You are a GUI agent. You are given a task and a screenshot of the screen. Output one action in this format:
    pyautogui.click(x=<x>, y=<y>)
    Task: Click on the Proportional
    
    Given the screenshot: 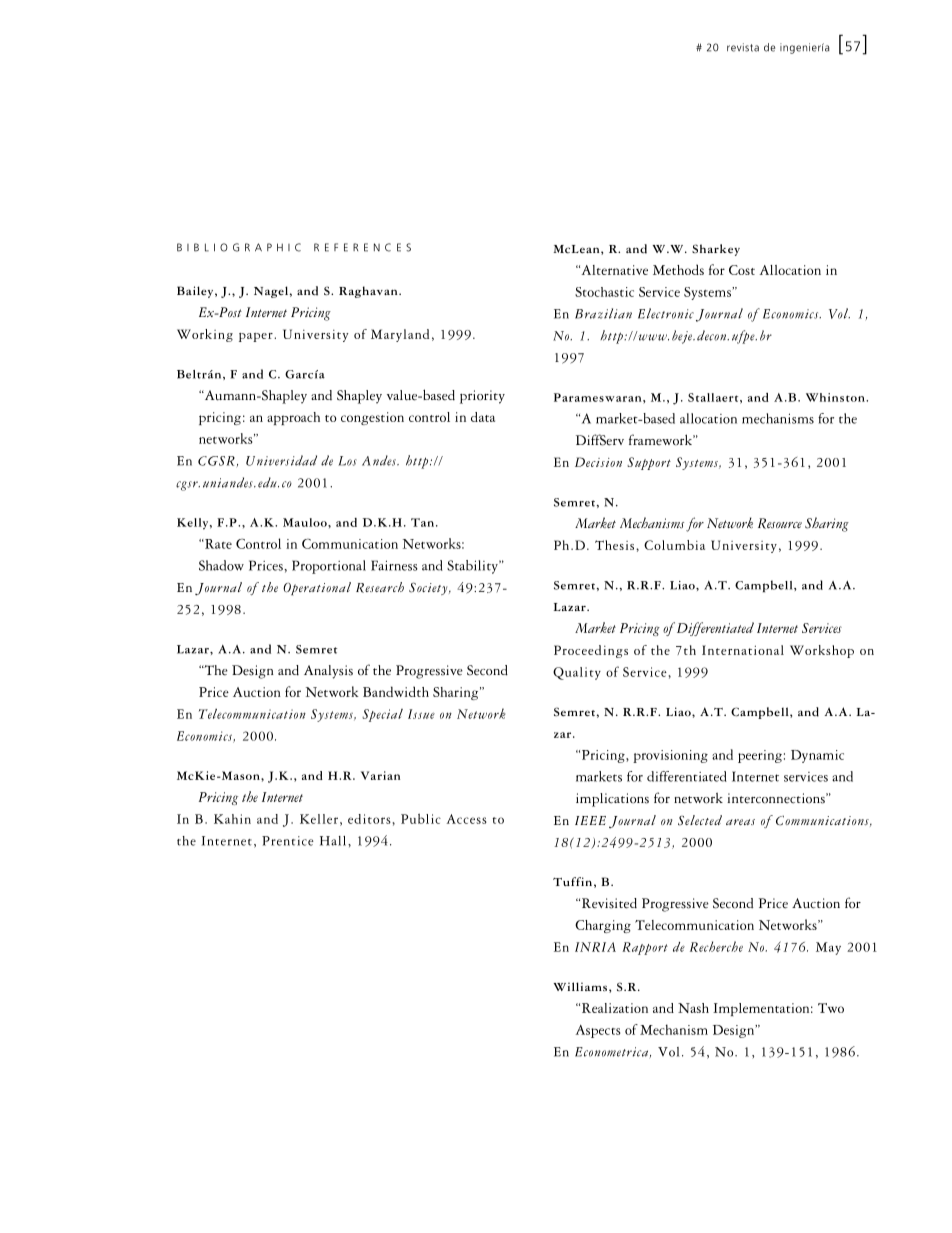 What is the action you would take?
    pyautogui.click(x=329, y=567)
